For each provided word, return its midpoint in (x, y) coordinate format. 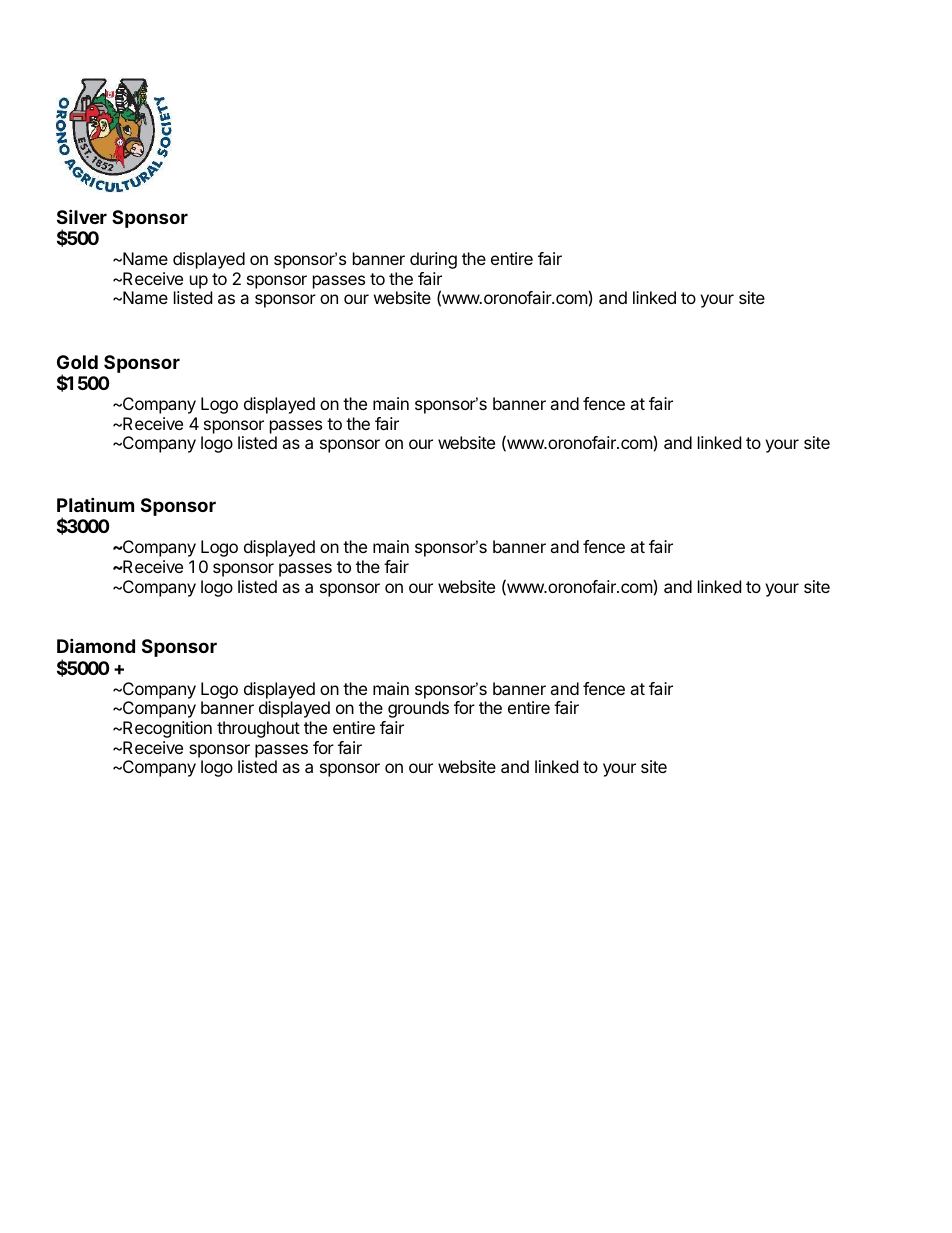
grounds (418, 709)
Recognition (166, 729)
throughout (258, 729)
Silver (82, 216)
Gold (77, 362)
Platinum (95, 504)
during (433, 260)
